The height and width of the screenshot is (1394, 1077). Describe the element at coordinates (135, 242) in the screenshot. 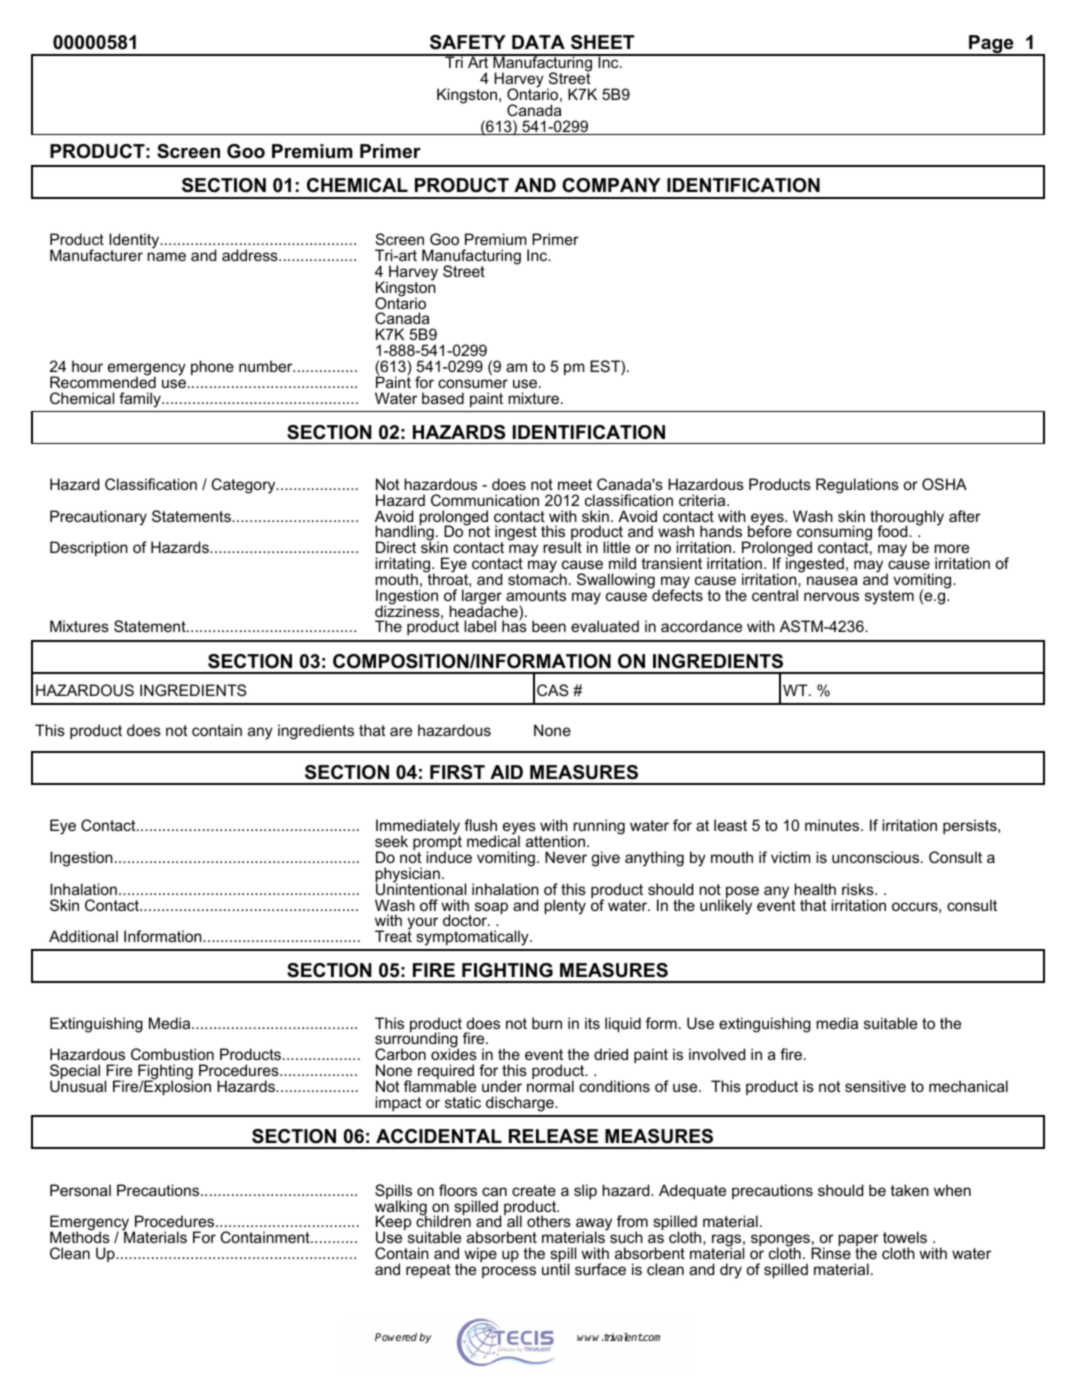

I see `Identity` at that location.
